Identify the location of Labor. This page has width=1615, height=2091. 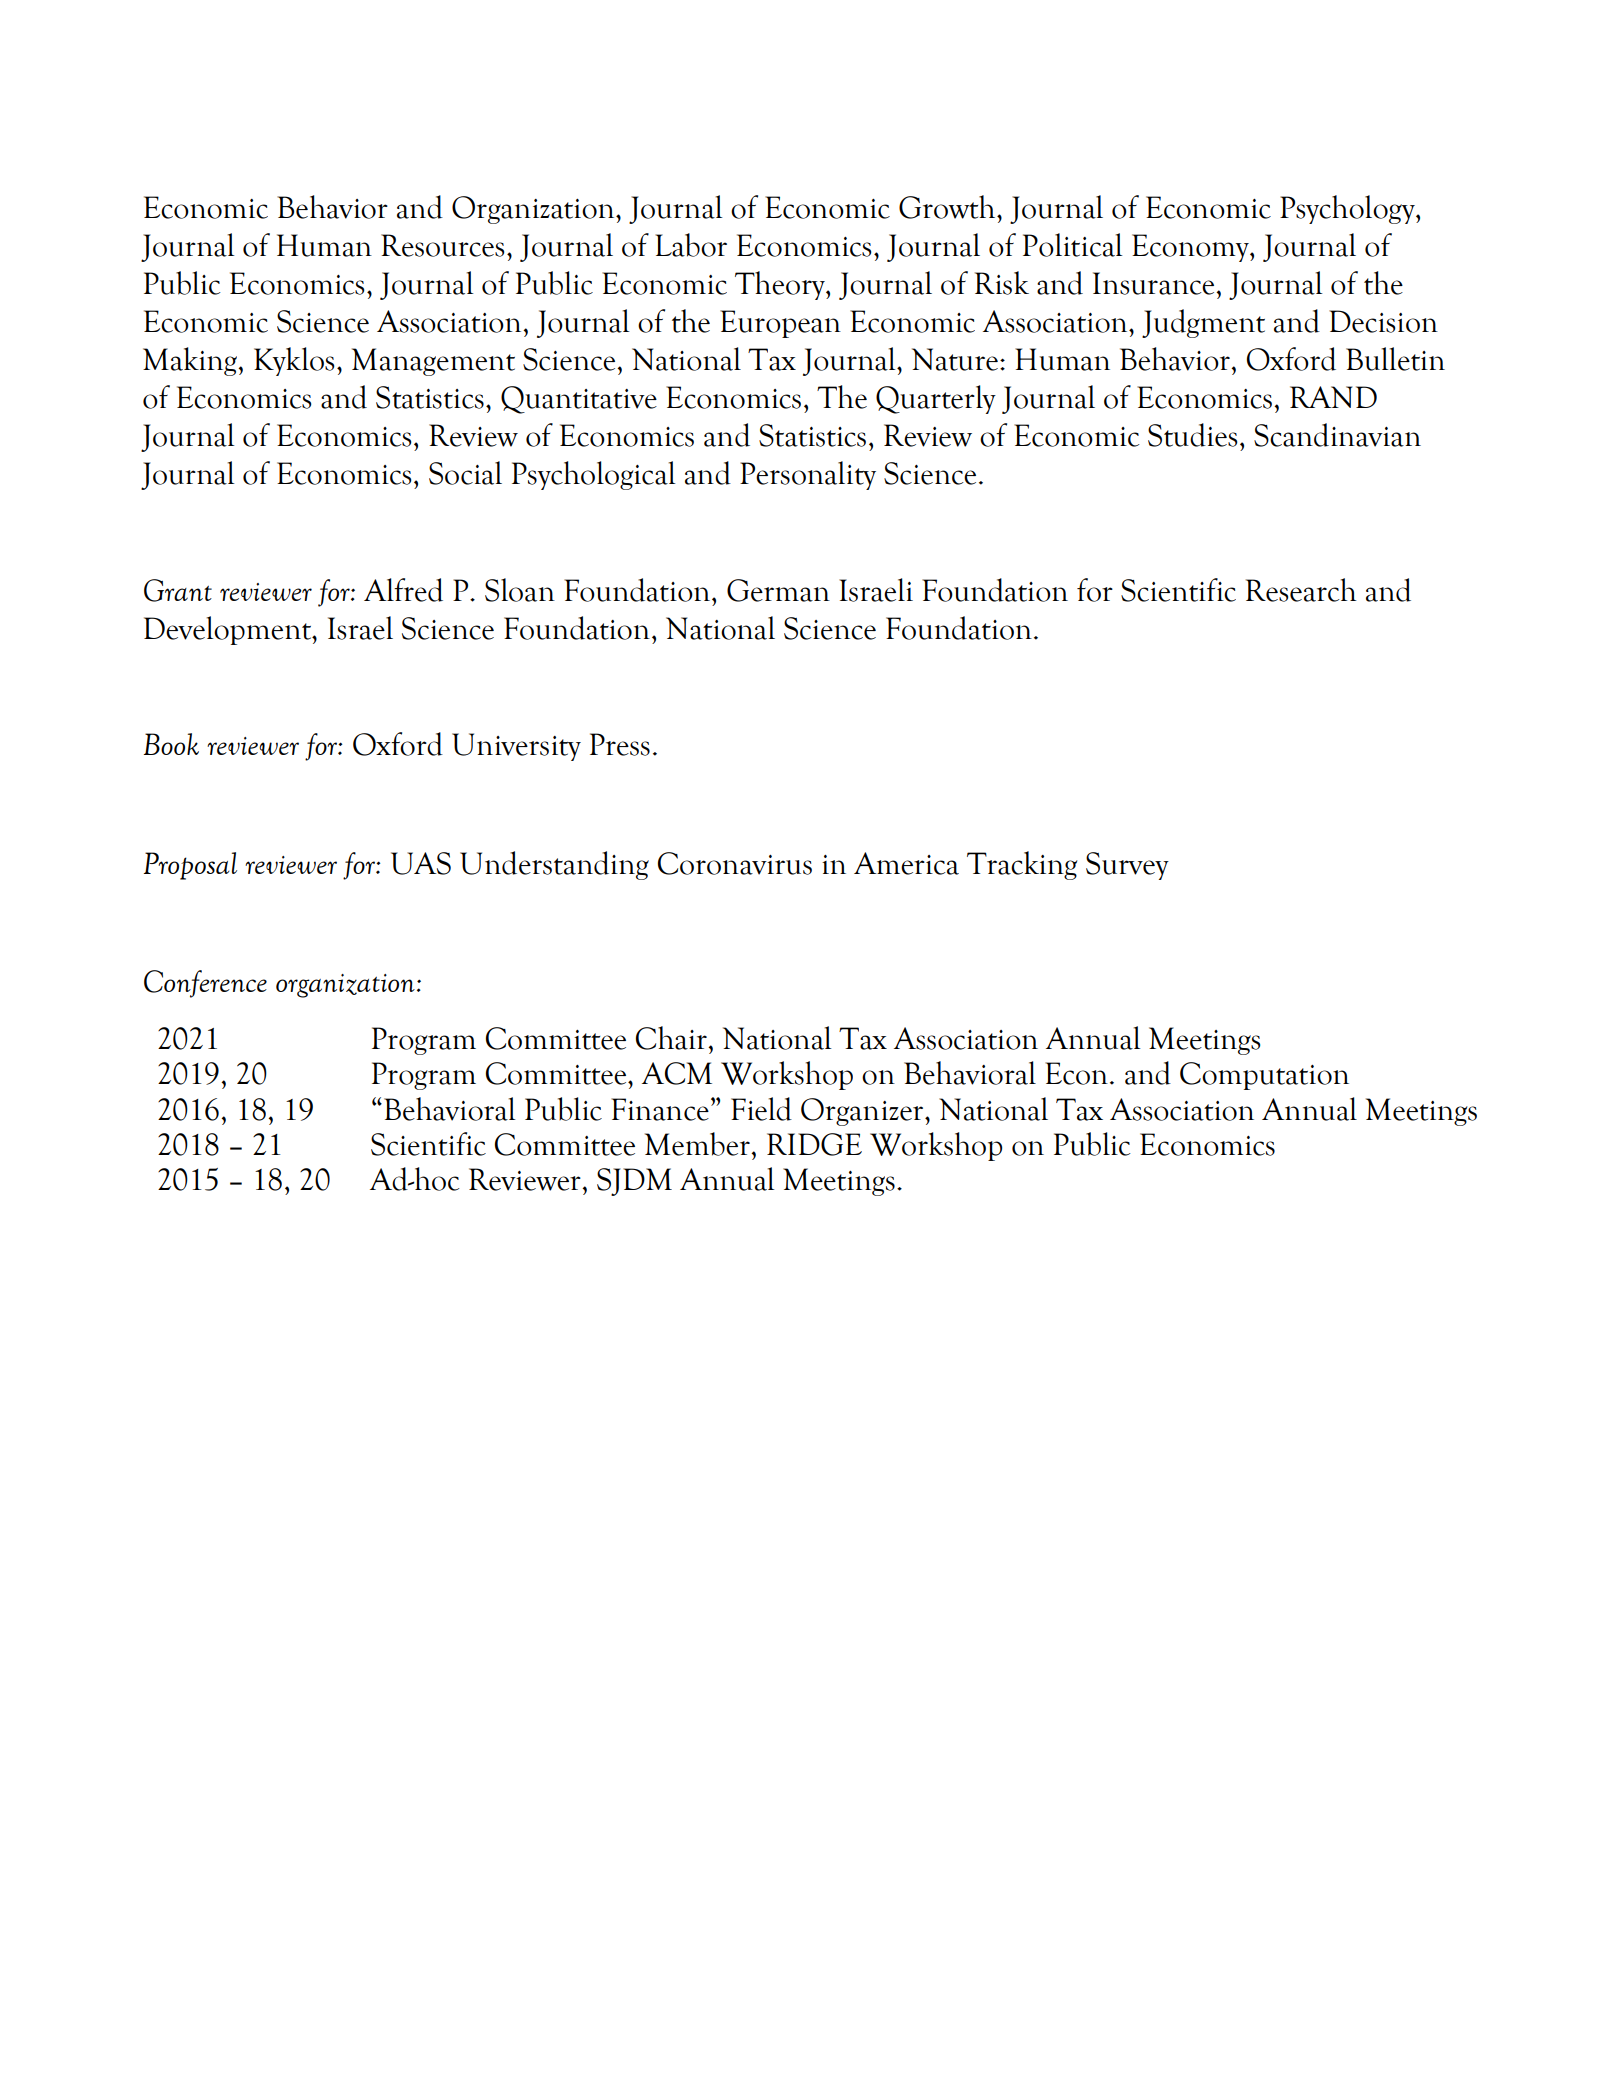
(691, 245).
